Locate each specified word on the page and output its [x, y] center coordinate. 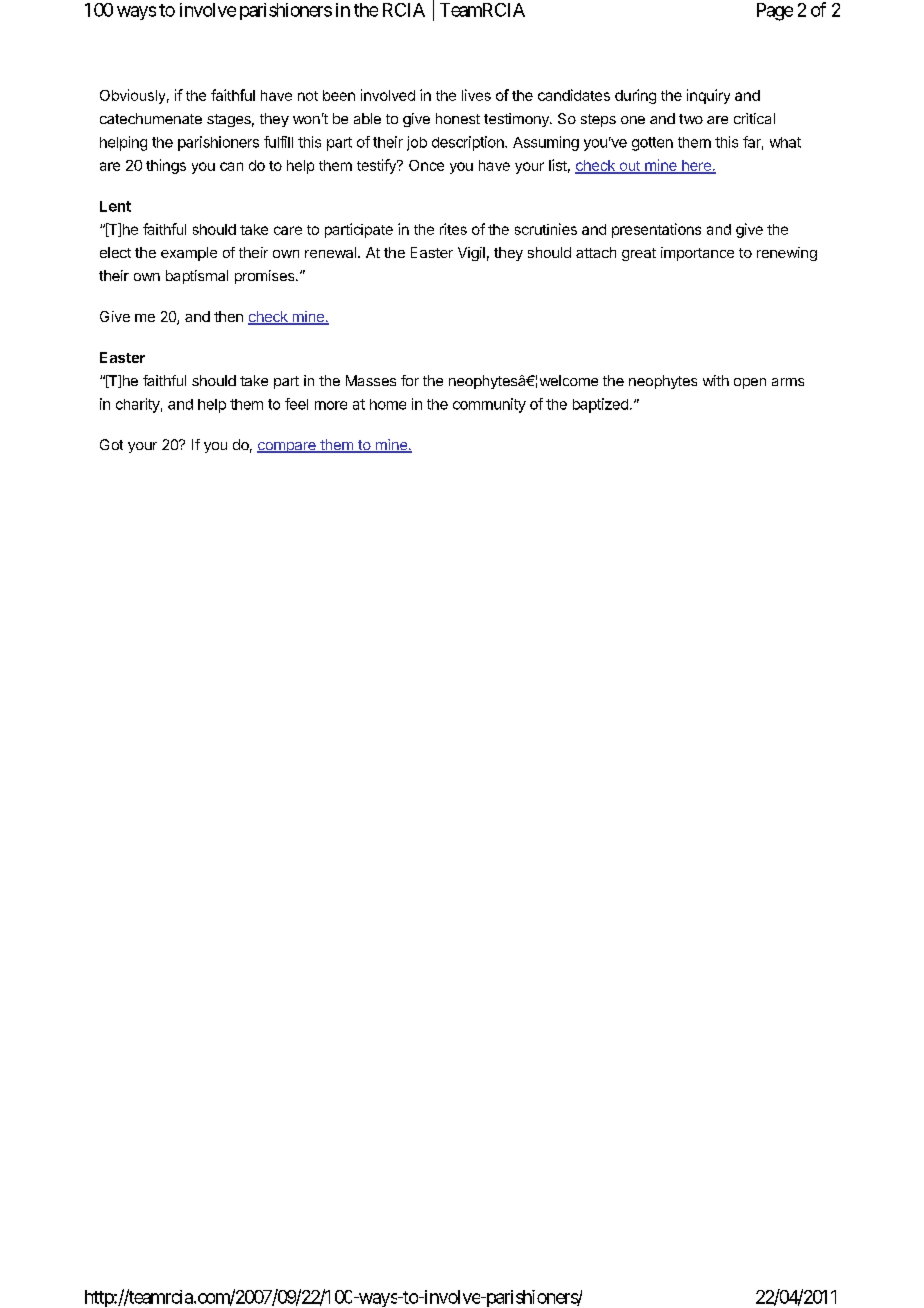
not [308, 96]
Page [775, 12]
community [489, 405]
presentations [656, 230]
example [189, 254]
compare [287, 447]
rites [453, 229]
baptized [600, 405]
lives [476, 95]
